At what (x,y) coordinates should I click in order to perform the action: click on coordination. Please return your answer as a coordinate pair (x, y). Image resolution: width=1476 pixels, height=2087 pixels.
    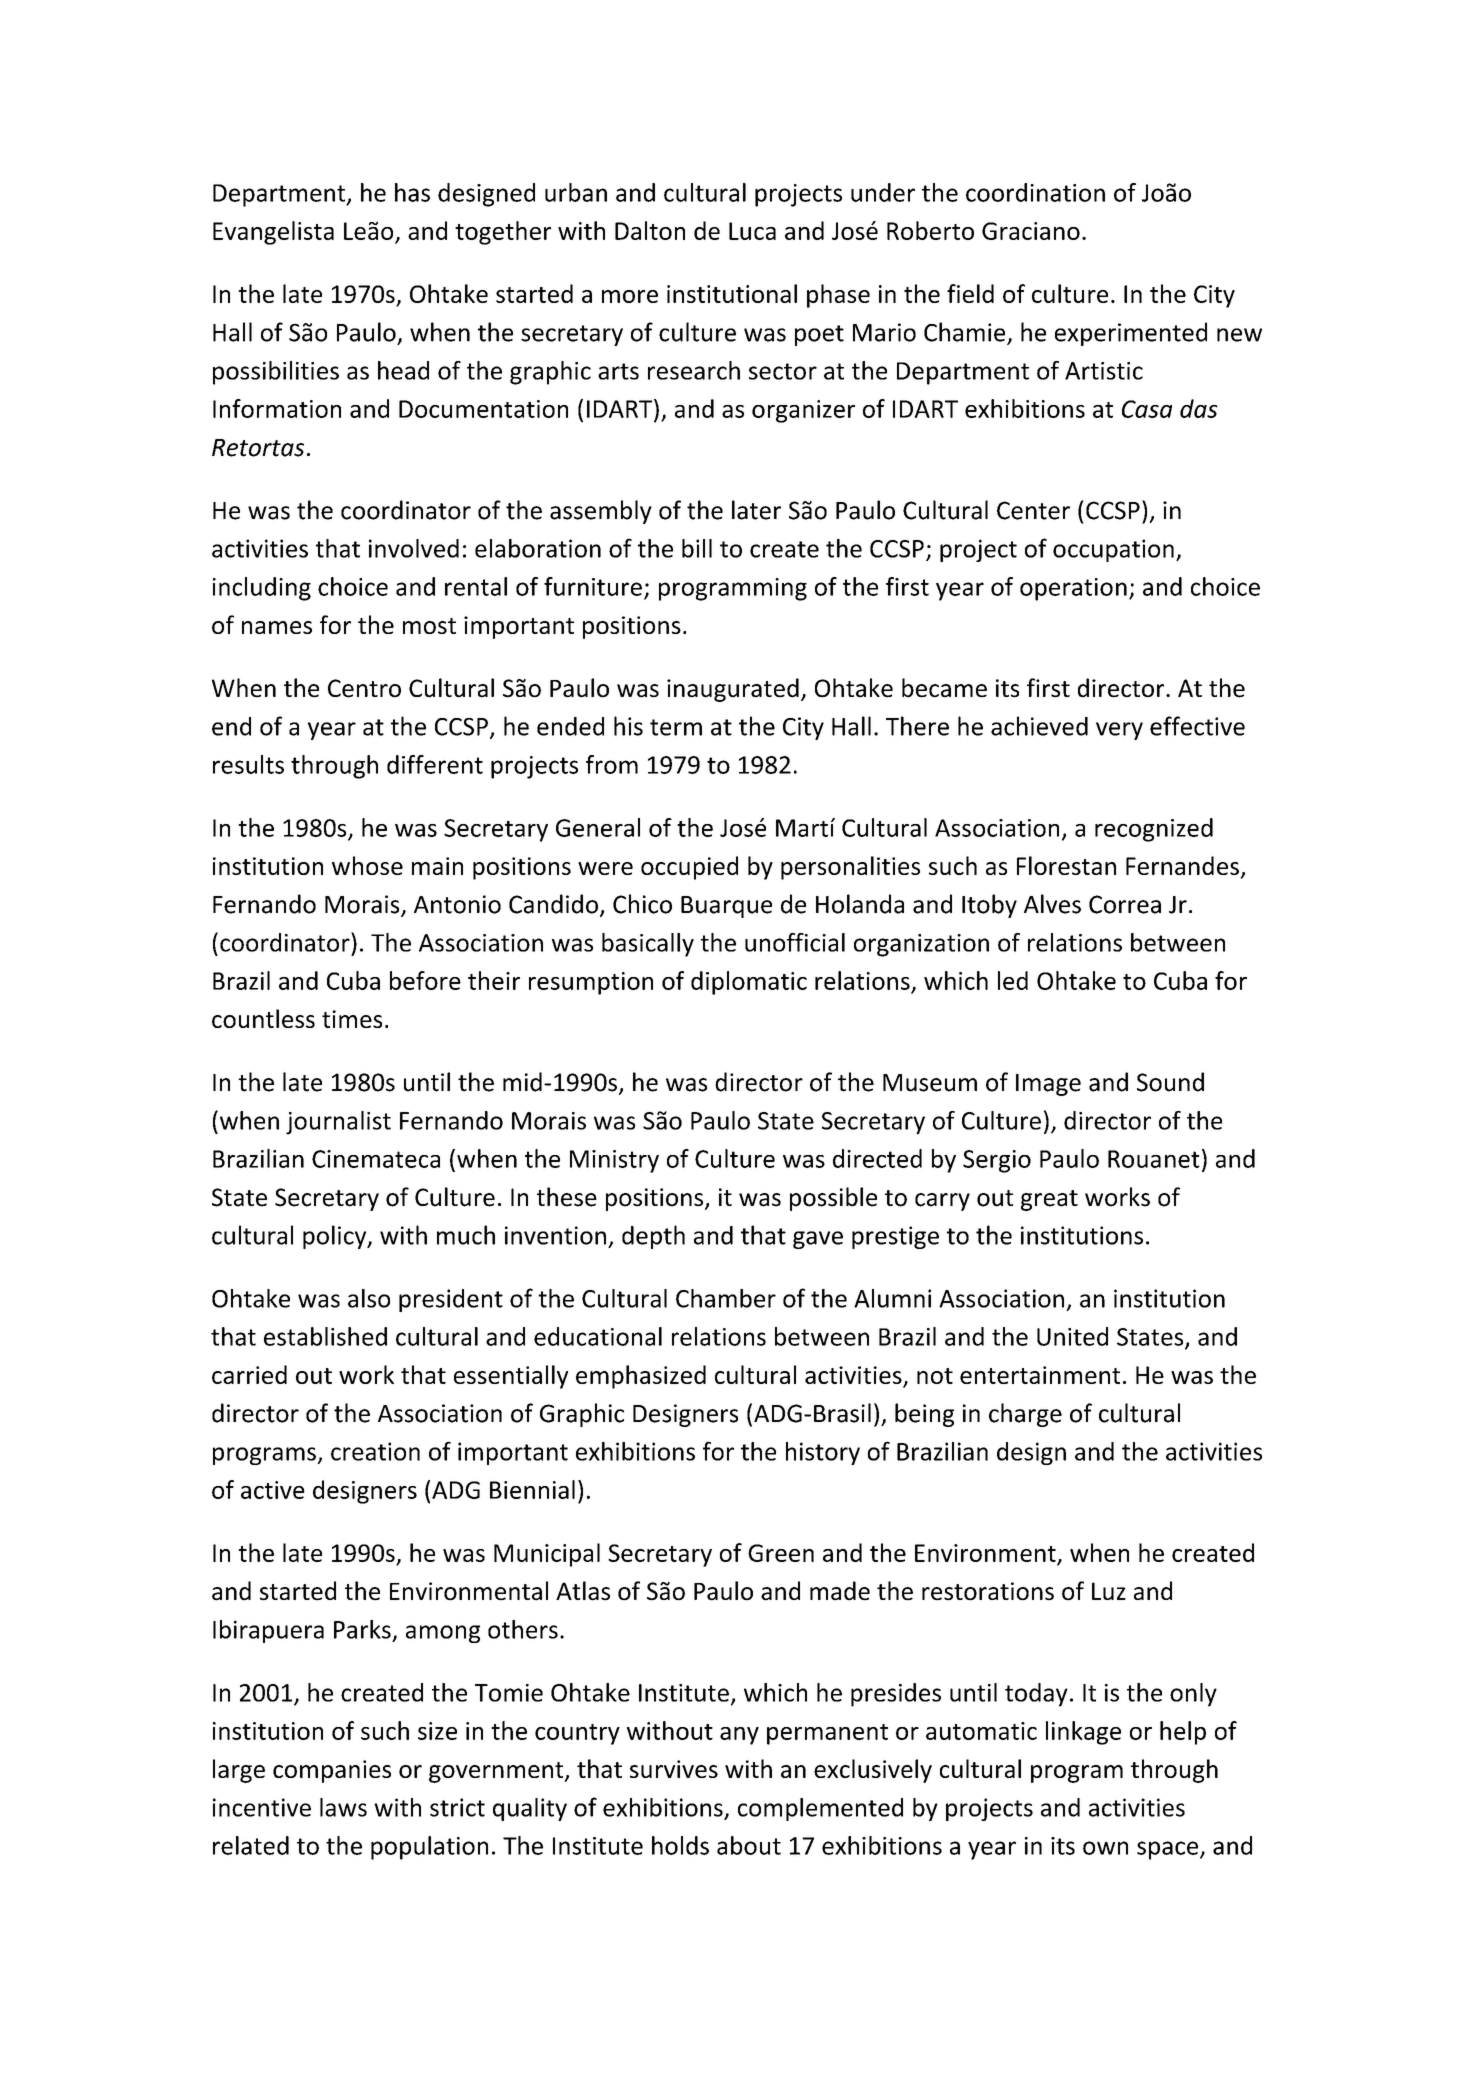
    Looking at the image, I should click on (1035, 192).
